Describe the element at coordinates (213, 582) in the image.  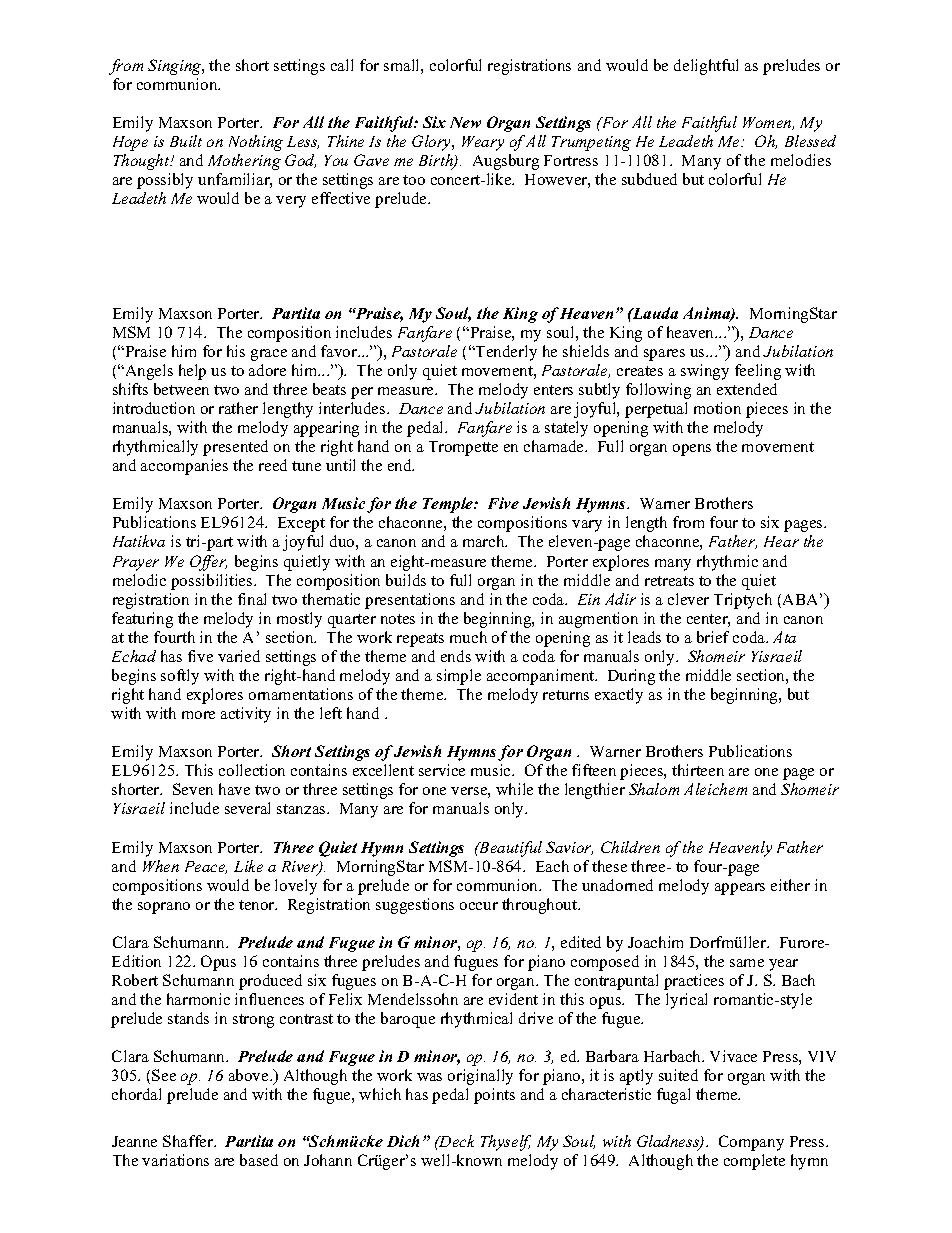
I see `possibilities` at that location.
